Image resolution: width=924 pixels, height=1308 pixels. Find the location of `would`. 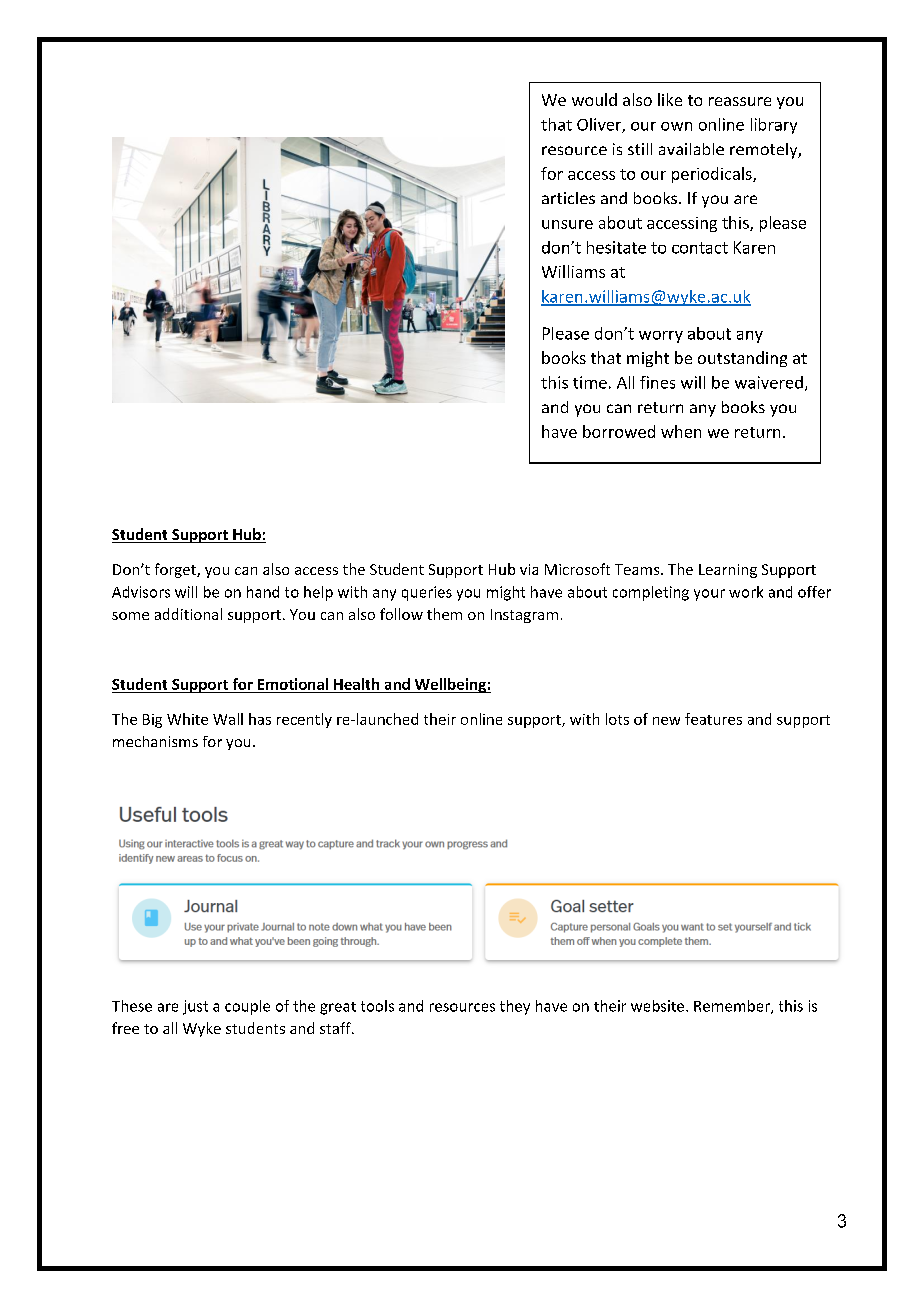

would is located at coordinates (594, 99).
